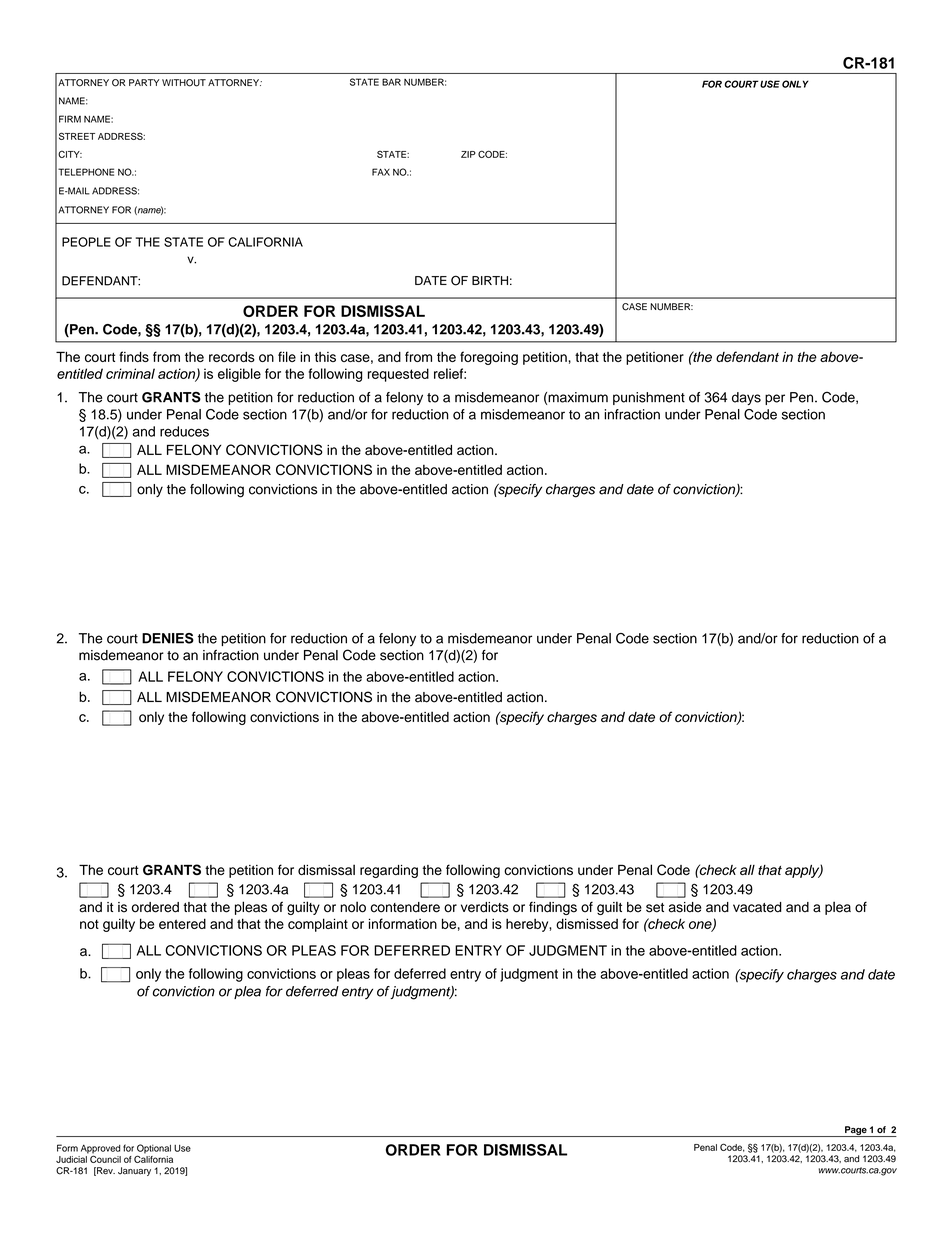  I want to click on ZIP, so click(468, 154).
